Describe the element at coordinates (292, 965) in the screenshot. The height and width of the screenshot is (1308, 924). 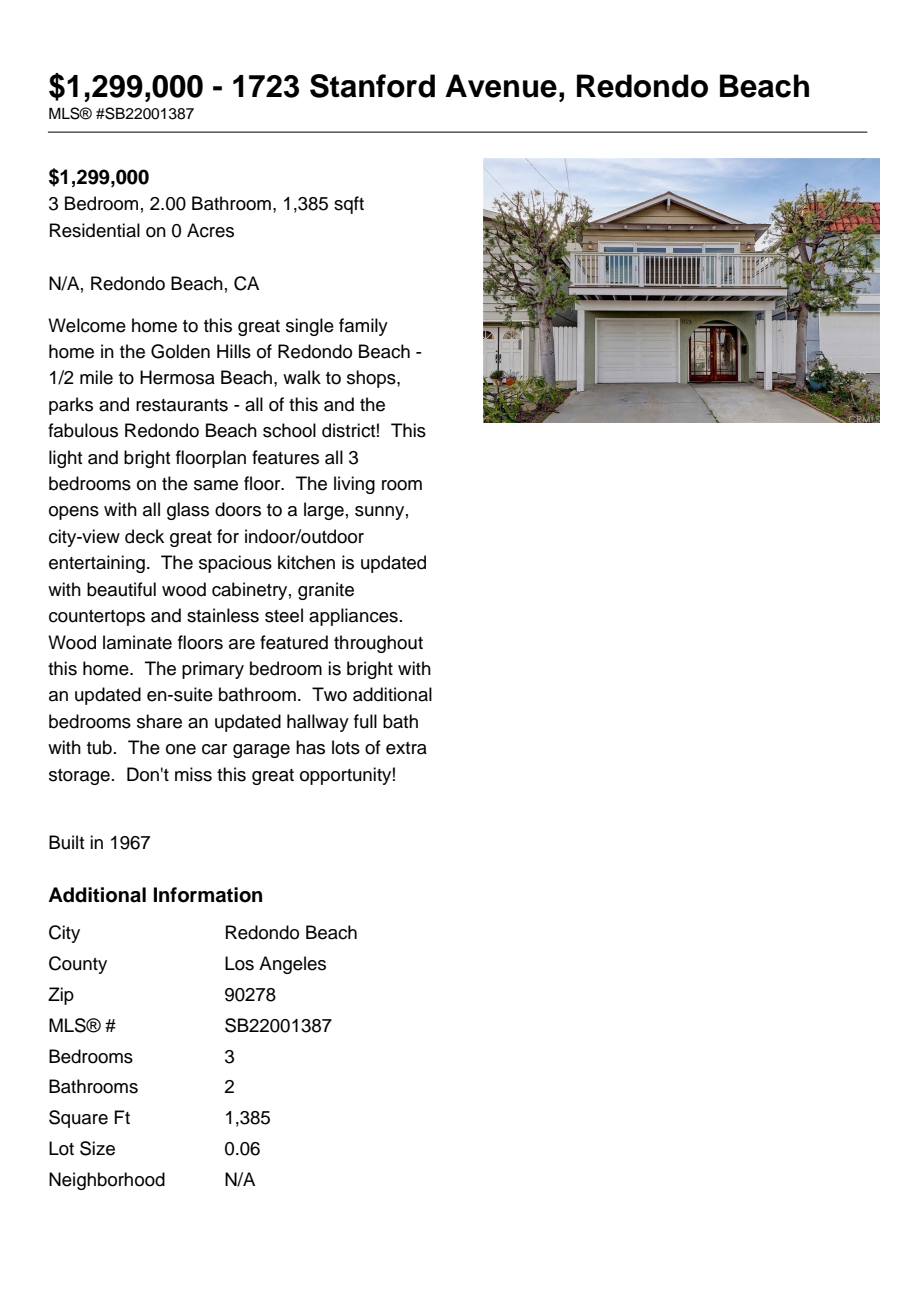
I see `Angeles` at that location.
